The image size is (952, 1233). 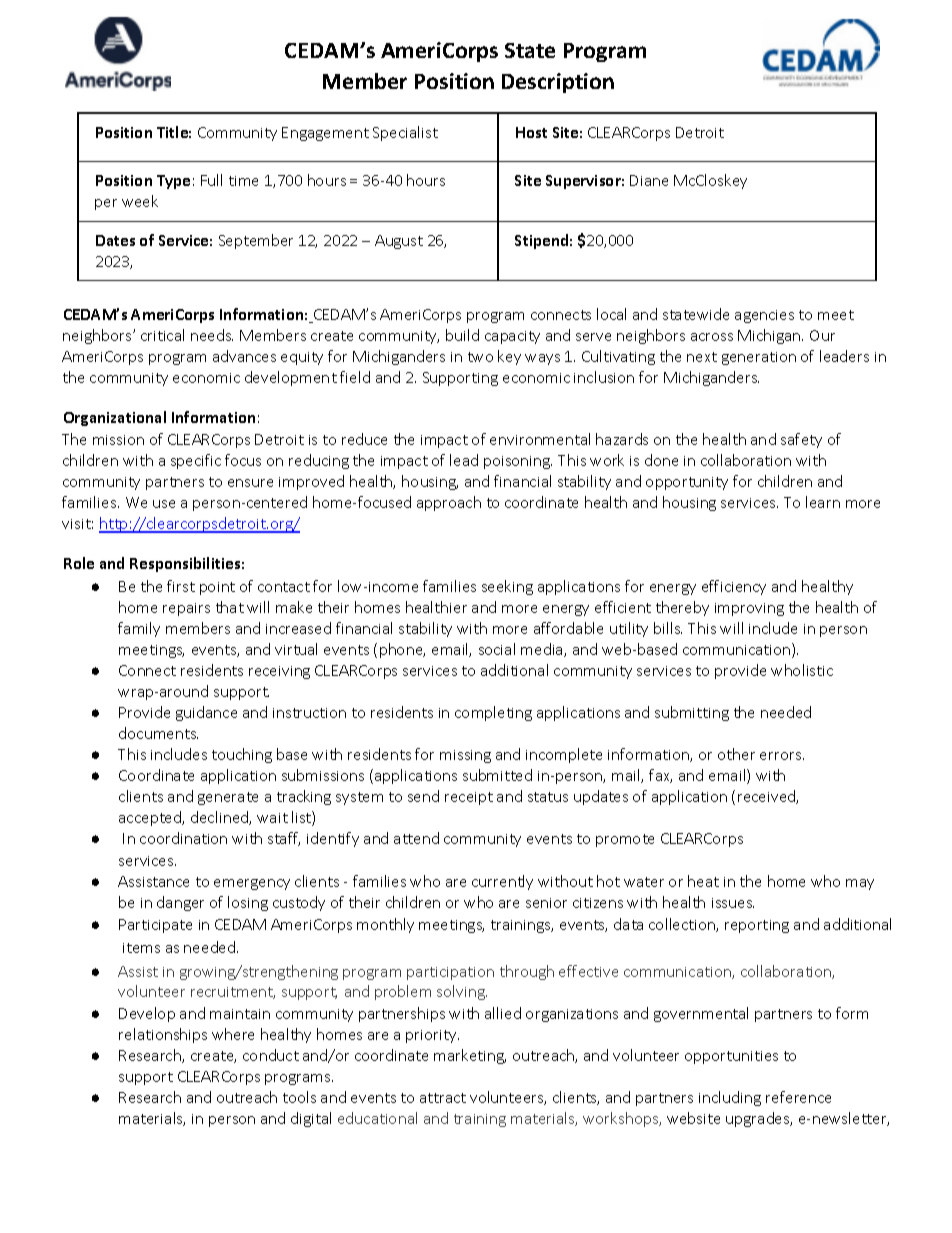 What do you see at coordinates (649, 180) in the screenshot?
I see `Diane` at bounding box center [649, 180].
